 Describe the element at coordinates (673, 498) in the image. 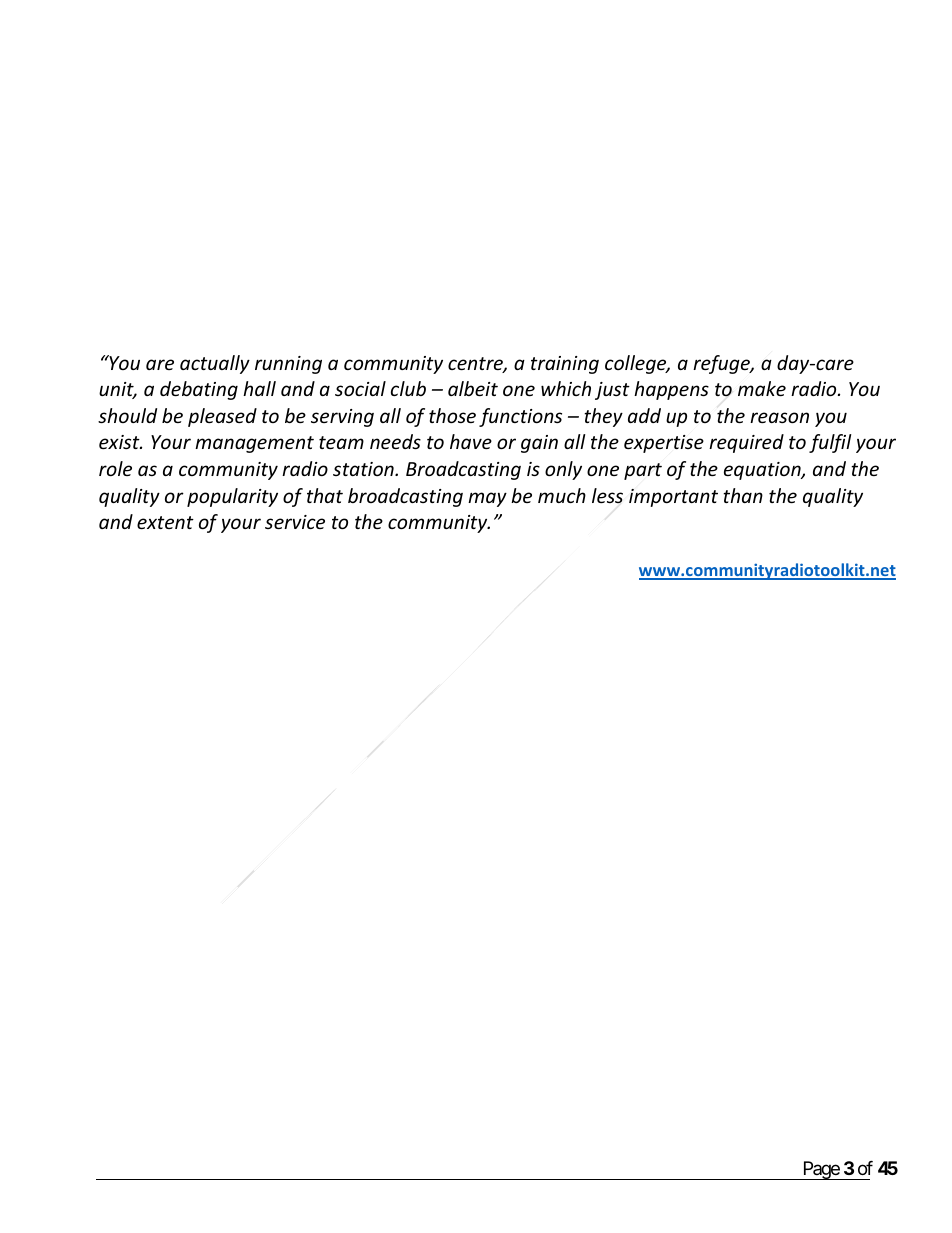

I see `important` at that location.
